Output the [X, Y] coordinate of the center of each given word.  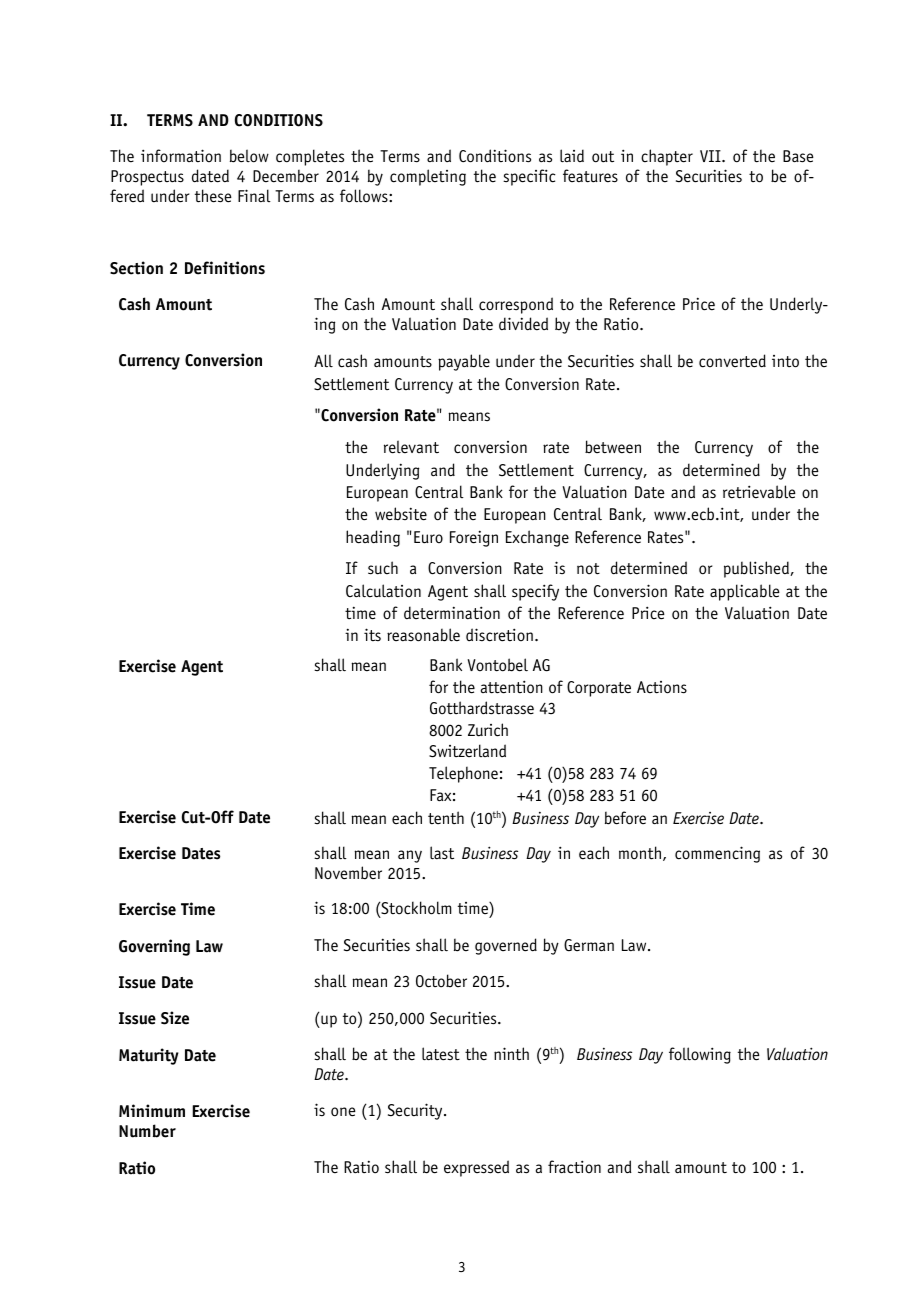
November [348, 873]
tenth [446, 817]
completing [428, 177]
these [213, 196]
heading [373, 538]
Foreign [474, 538]
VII [711, 156]
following [700, 1055]
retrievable [759, 492]
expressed [476, 1168]
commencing [717, 854]
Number [147, 1131]
